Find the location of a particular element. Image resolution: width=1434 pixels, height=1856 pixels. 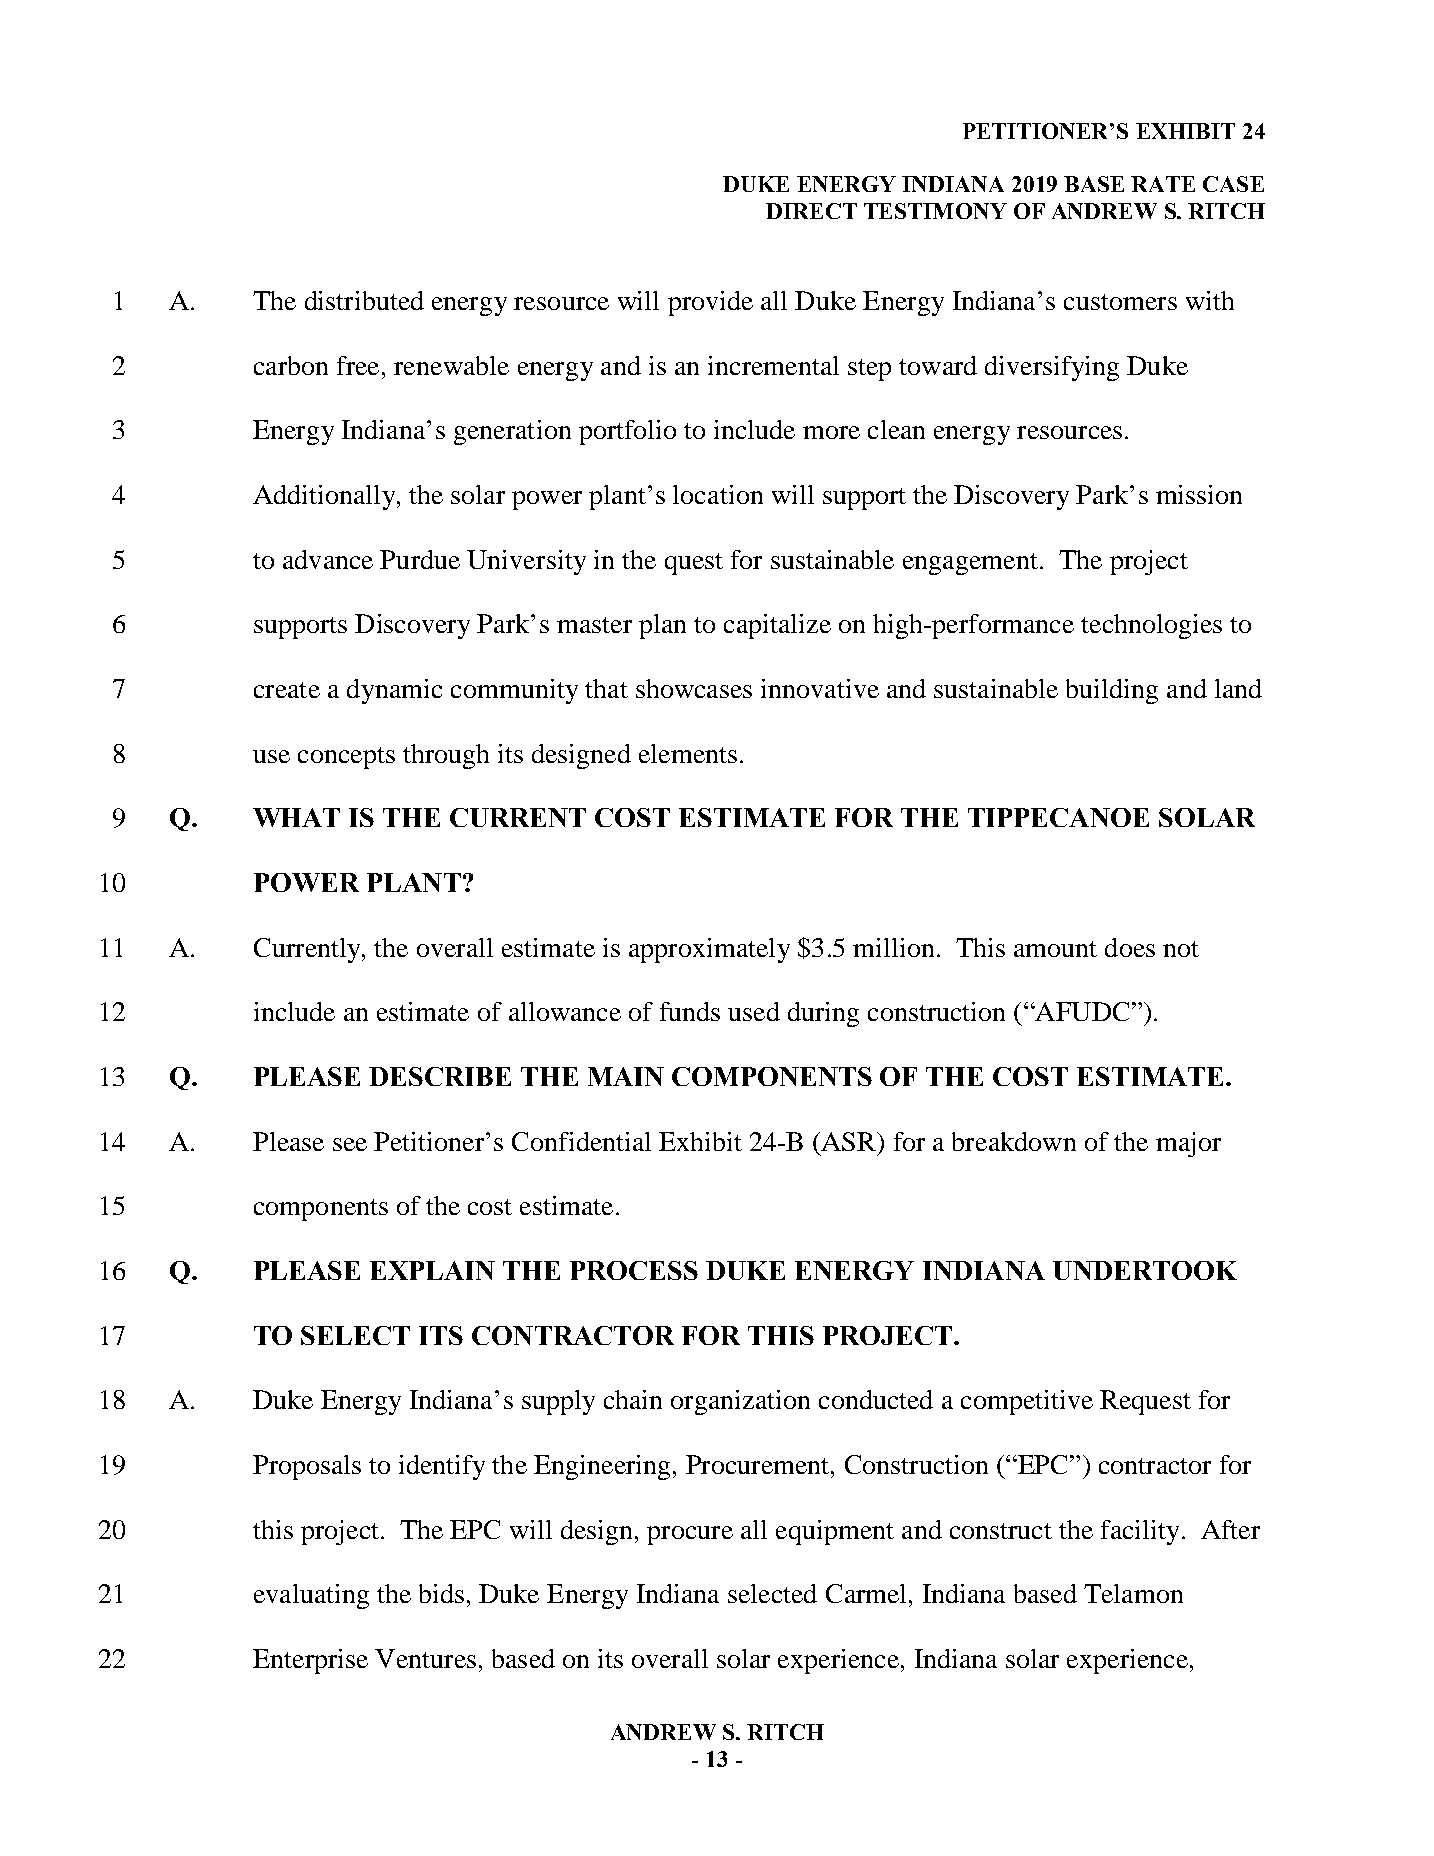

innovative is located at coordinates (820, 688).
